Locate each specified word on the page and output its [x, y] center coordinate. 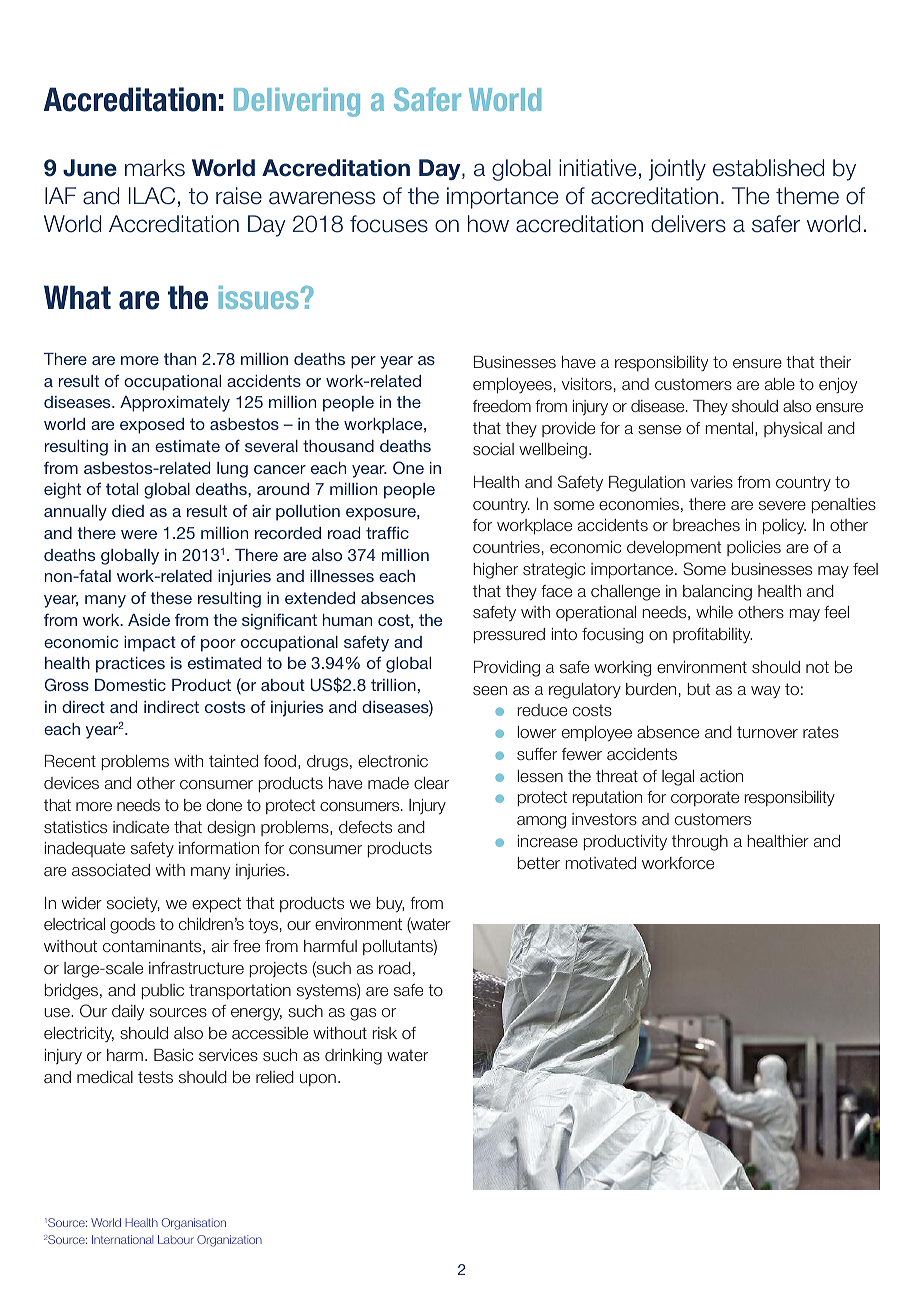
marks [155, 168]
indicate [141, 827]
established [768, 168]
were [139, 534]
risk [384, 1033]
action [721, 776]
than [180, 359]
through [700, 843]
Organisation [194, 1224]
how [488, 224]
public [162, 991]
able [780, 384]
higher [495, 571]
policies [754, 548]
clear [431, 783]
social [493, 449]
